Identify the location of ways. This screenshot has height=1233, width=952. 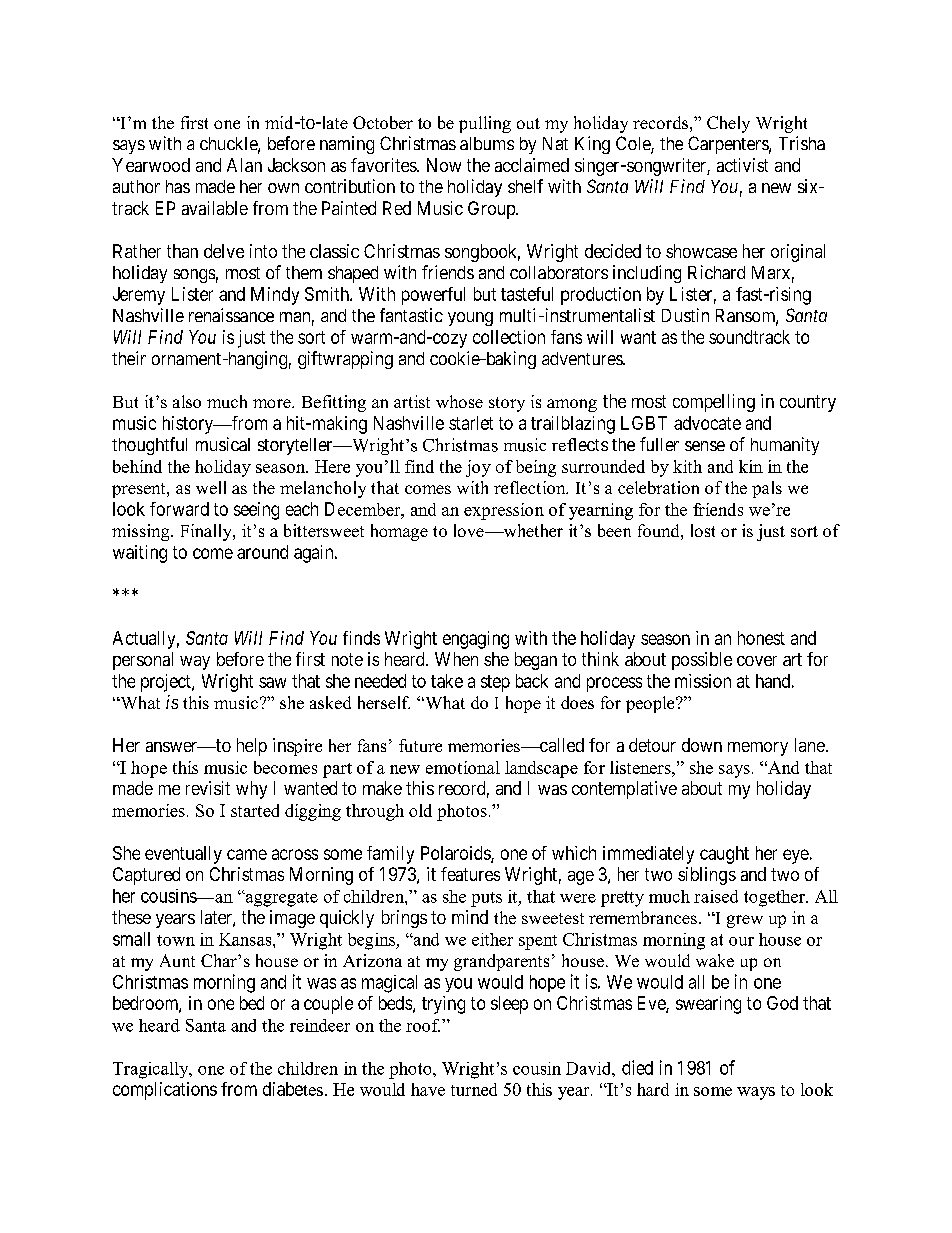
(756, 1093).
